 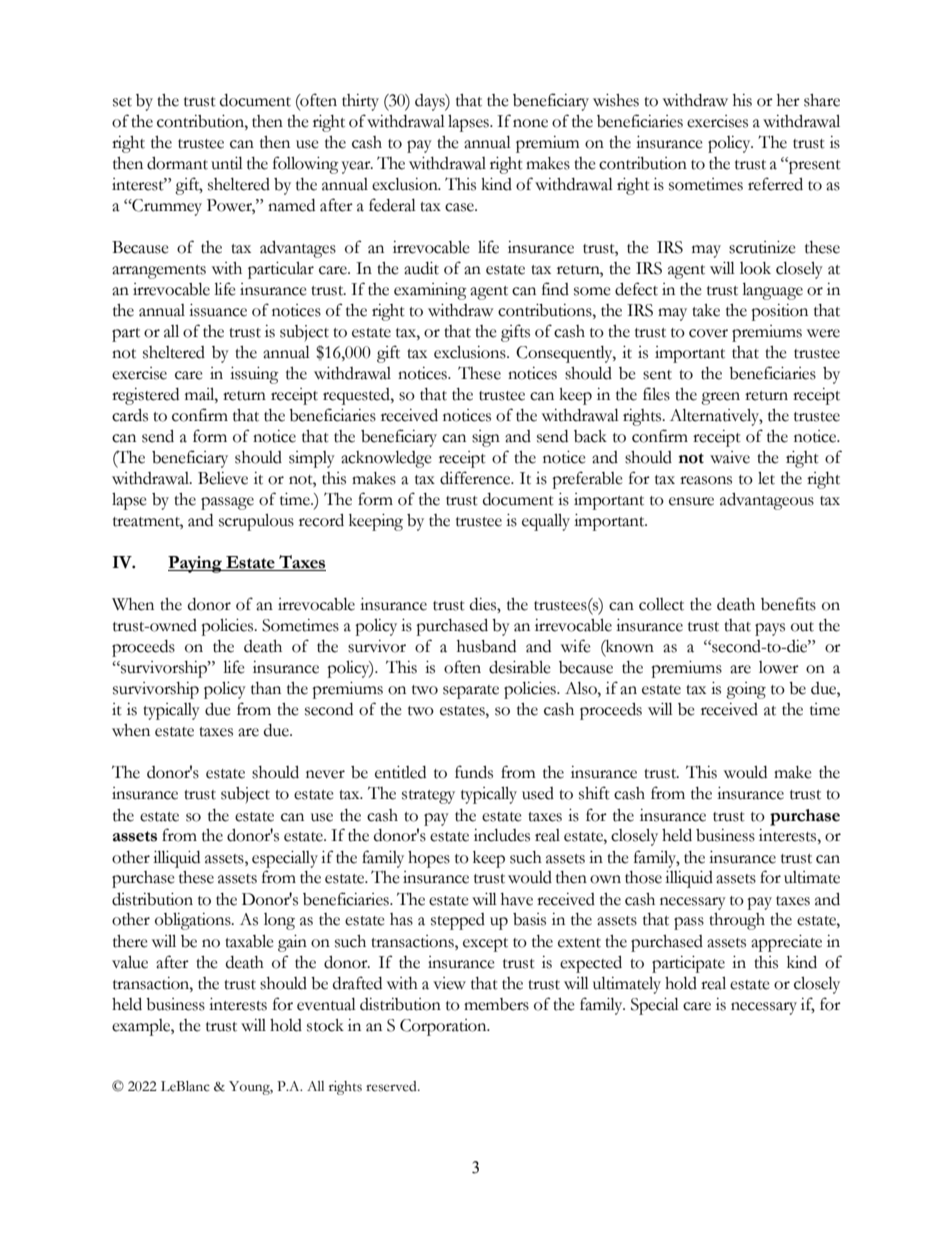 What do you see at coordinates (444, 1027) in the image?
I see `Corporation` at bounding box center [444, 1027].
